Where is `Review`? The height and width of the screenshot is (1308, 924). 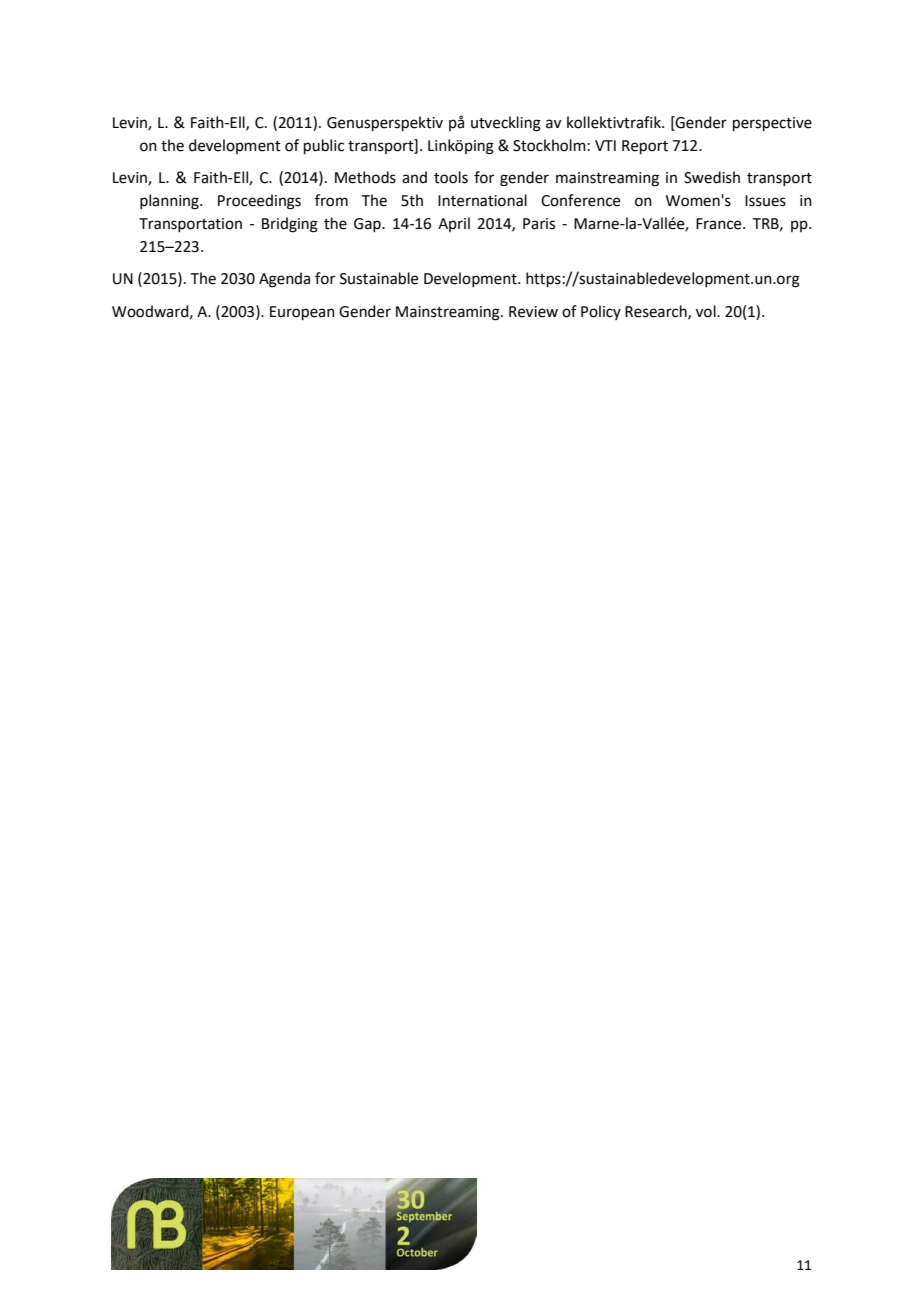 Review is located at coordinates (533, 312).
